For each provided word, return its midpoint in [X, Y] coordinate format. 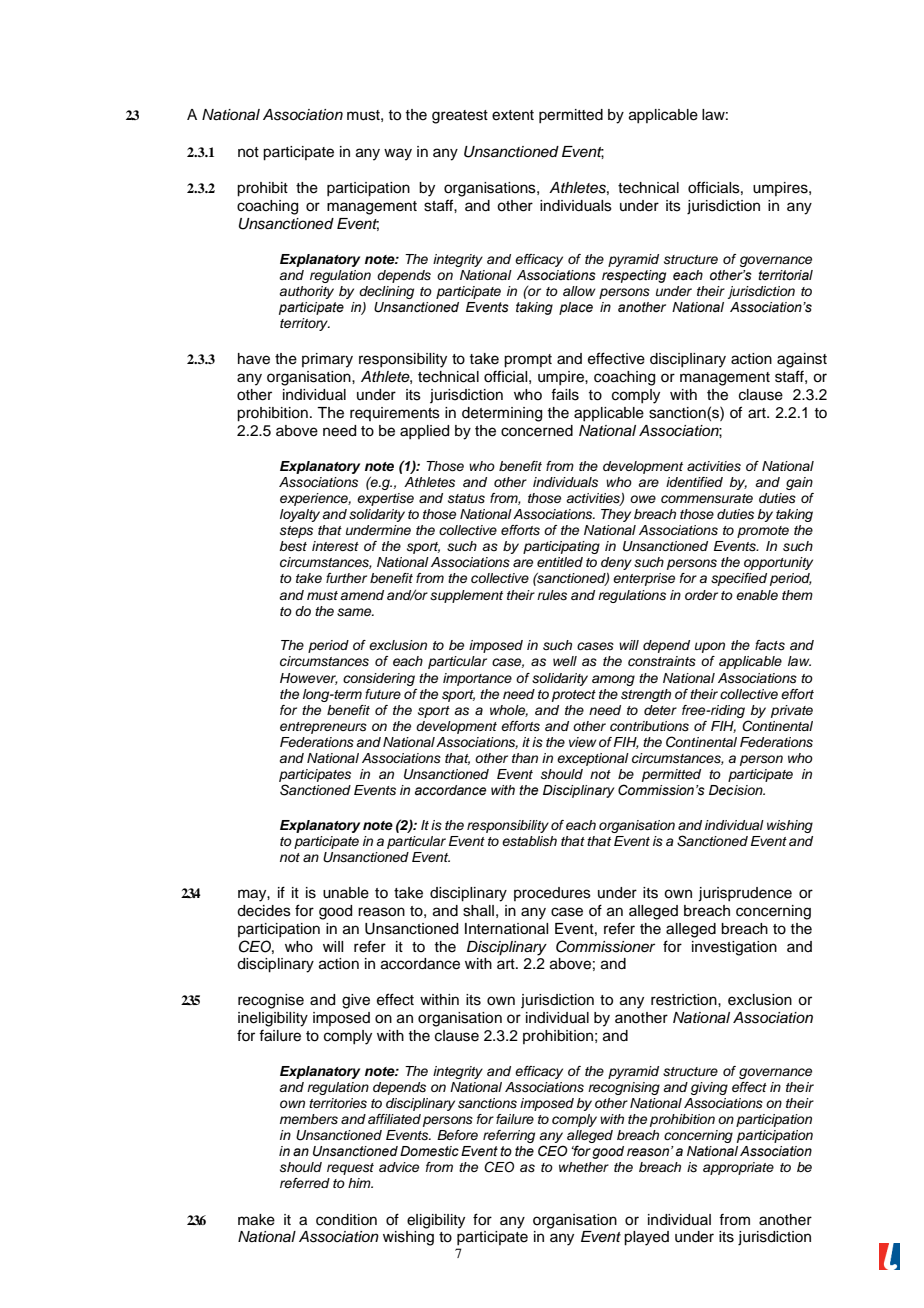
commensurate [707, 499]
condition [346, 1220]
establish [529, 841]
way [398, 154]
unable [346, 893]
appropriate [738, 1168]
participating [561, 547]
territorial [785, 275]
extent [513, 115]
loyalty [300, 515]
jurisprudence [745, 894]
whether [584, 1167]
